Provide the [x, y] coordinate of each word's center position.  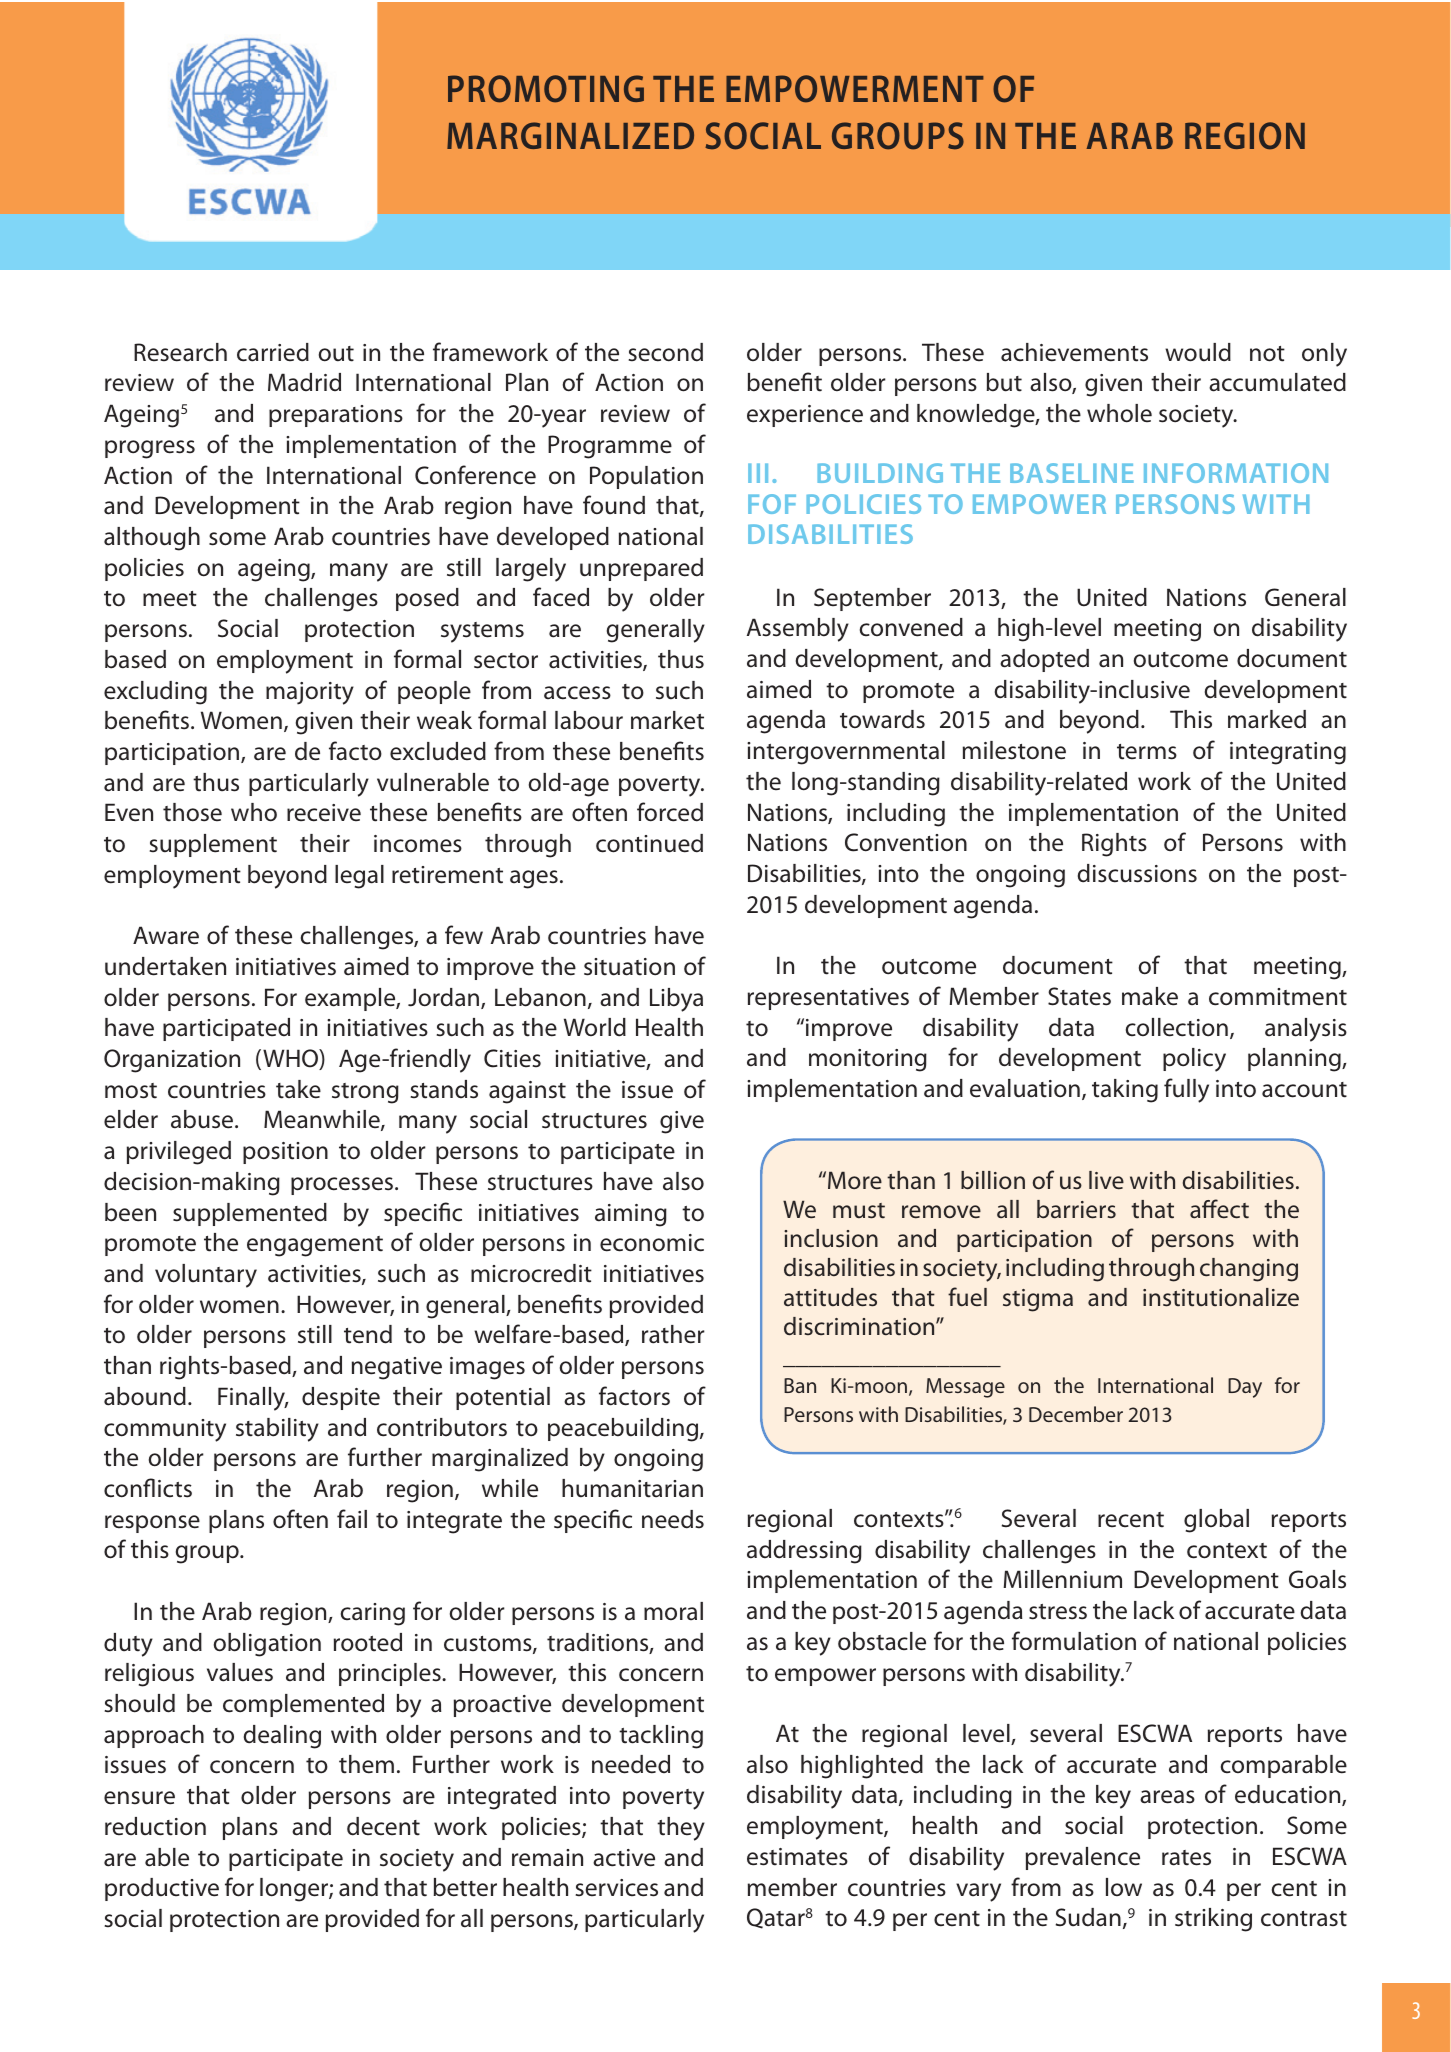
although [152, 539]
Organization [172, 1061]
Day [1245, 1388]
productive [162, 1889]
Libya [676, 1000]
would [1198, 352]
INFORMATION [1236, 473]
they [681, 1829]
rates [1186, 1858]
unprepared [641, 569]
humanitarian [632, 1488]
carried [273, 352]
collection [1177, 1027]
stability [277, 1430]
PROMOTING [546, 89]
